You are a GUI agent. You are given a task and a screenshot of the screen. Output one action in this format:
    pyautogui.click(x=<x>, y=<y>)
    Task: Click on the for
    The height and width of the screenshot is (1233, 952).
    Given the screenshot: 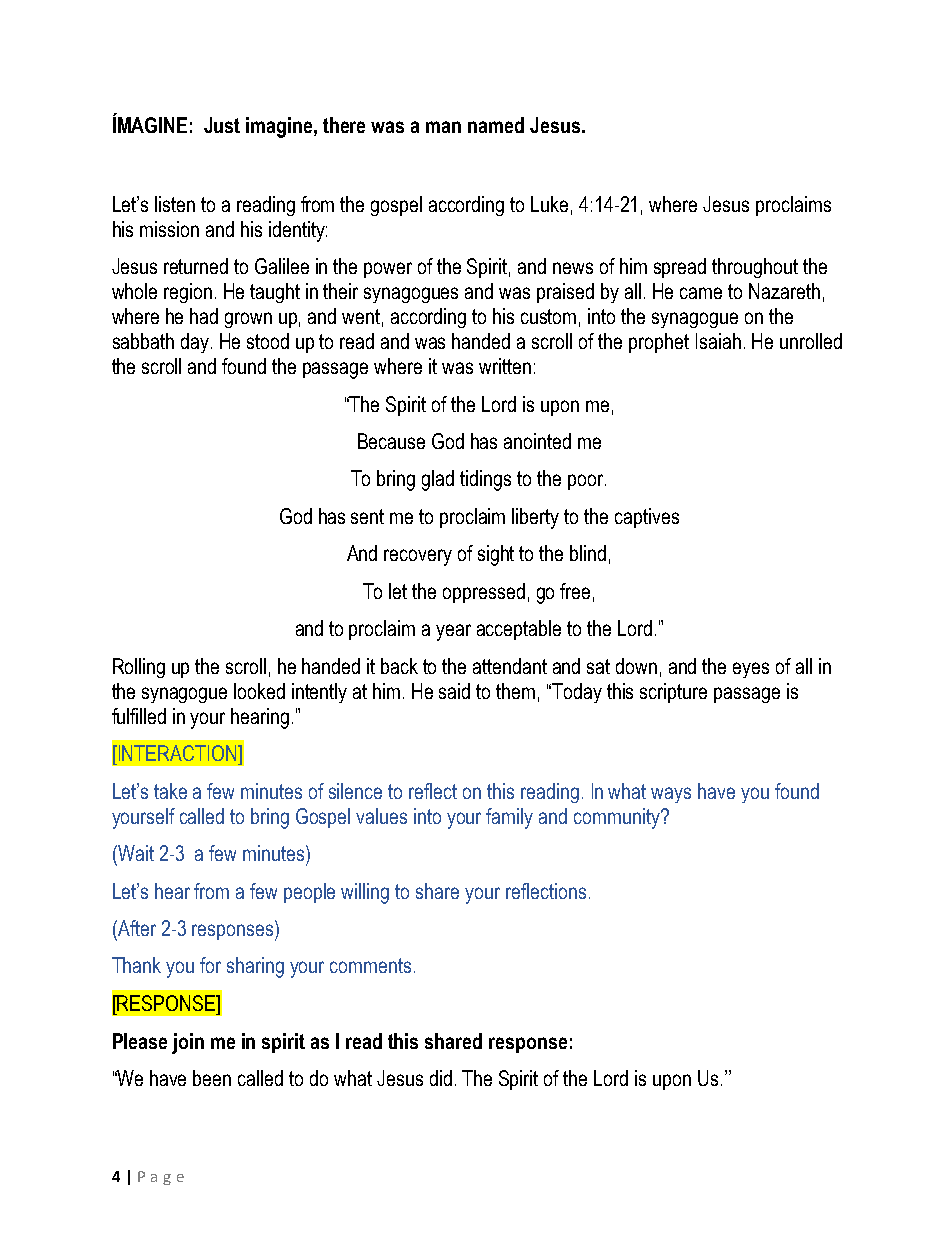 What is the action you would take?
    pyautogui.click(x=210, y=965)
